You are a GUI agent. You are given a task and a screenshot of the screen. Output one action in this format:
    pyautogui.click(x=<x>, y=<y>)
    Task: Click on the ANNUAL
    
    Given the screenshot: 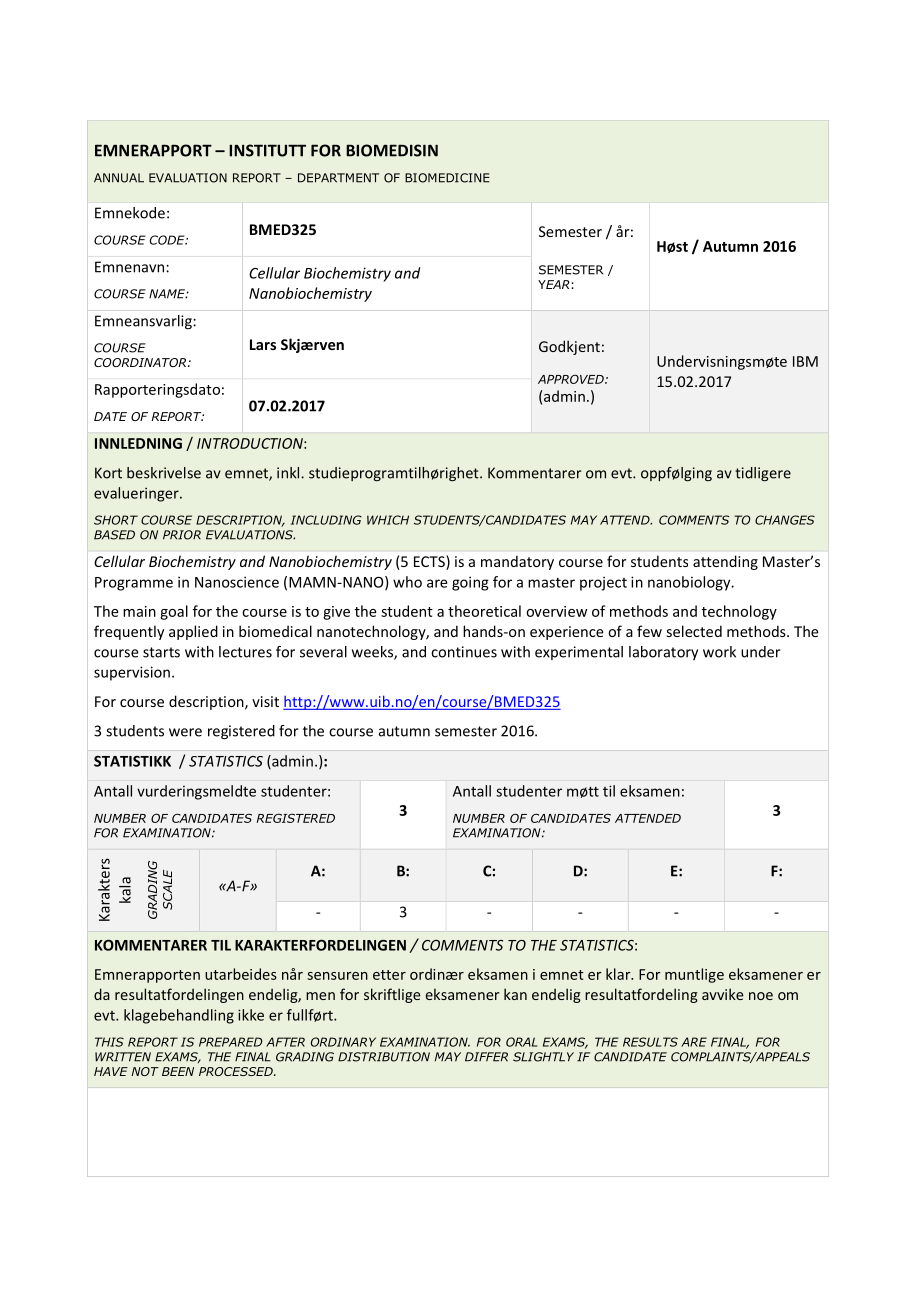 What is the action you would take?
    pyautogui.click(x=119, y=178)
